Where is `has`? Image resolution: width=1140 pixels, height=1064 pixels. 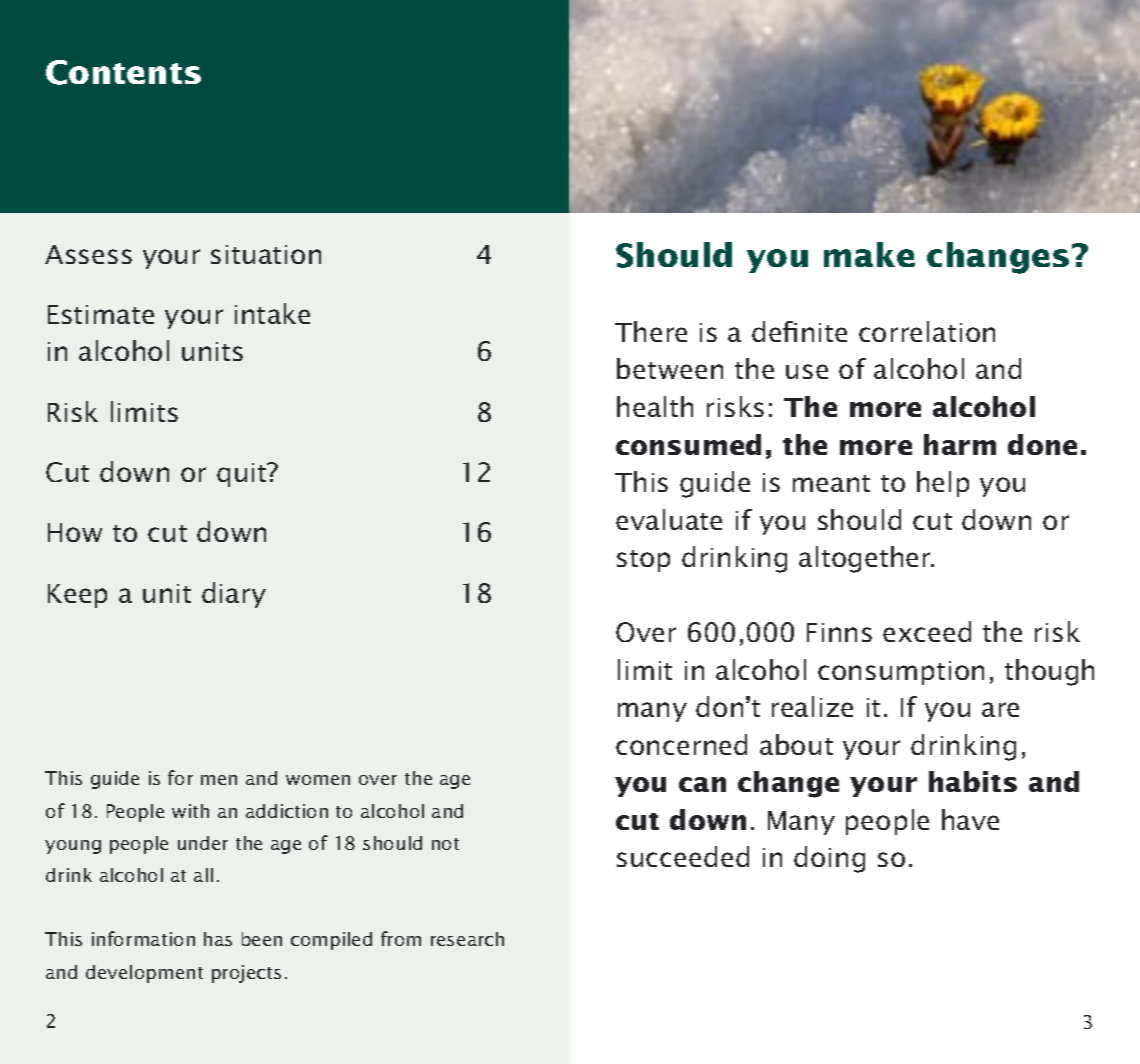
has is located at coordinates (218, 939).
